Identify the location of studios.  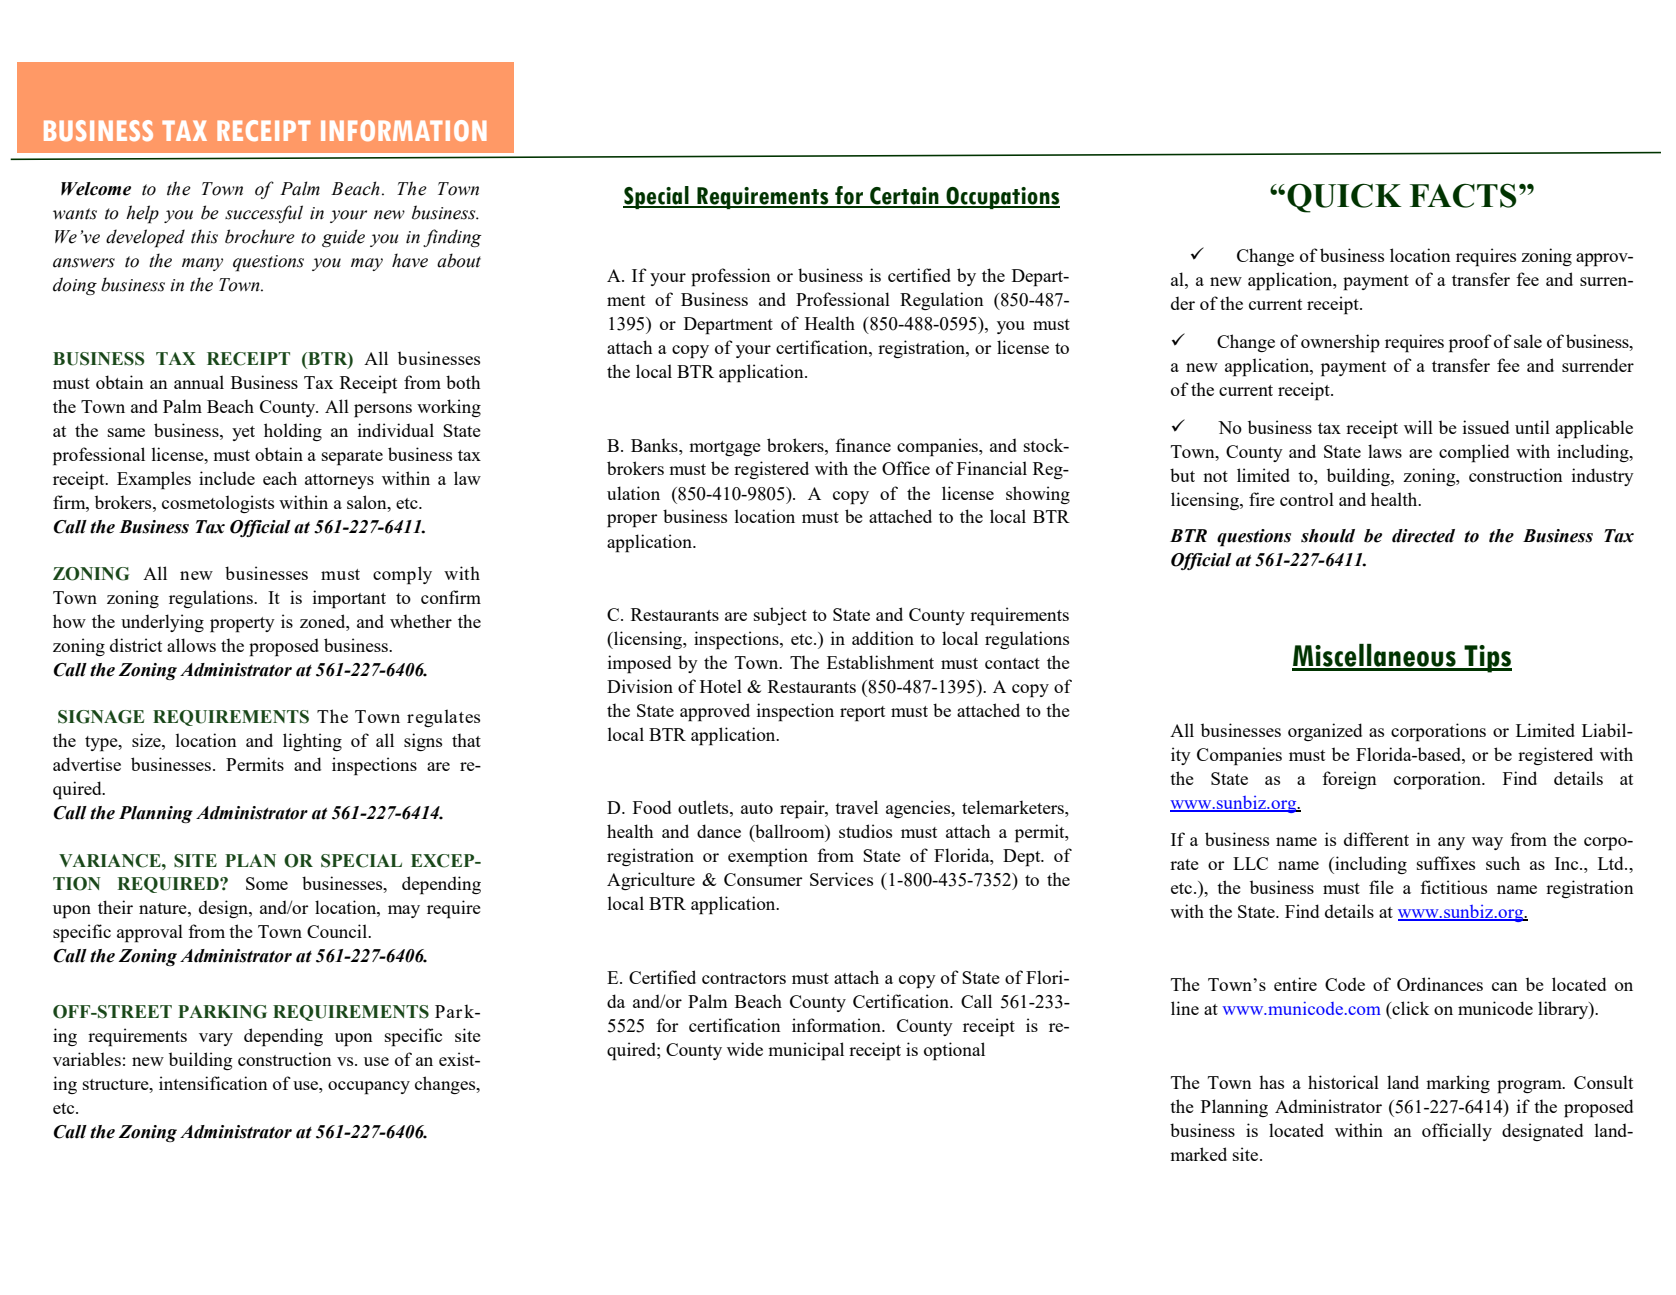
(865, 831).
